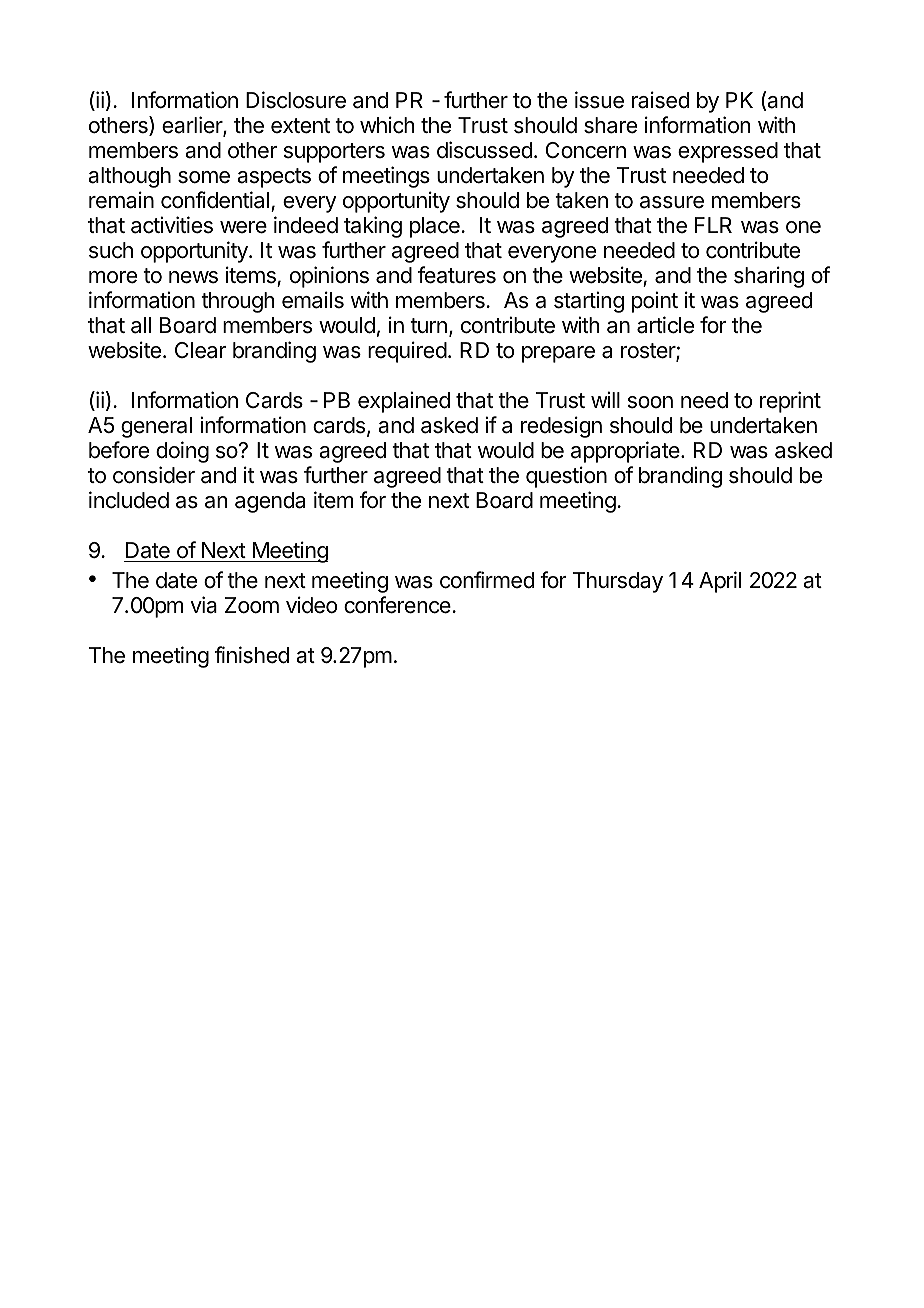 This screenshot has height=1308, width=924. Describe the element at coordinates (387, 125) in the screenshot. I see `which` at that location.
